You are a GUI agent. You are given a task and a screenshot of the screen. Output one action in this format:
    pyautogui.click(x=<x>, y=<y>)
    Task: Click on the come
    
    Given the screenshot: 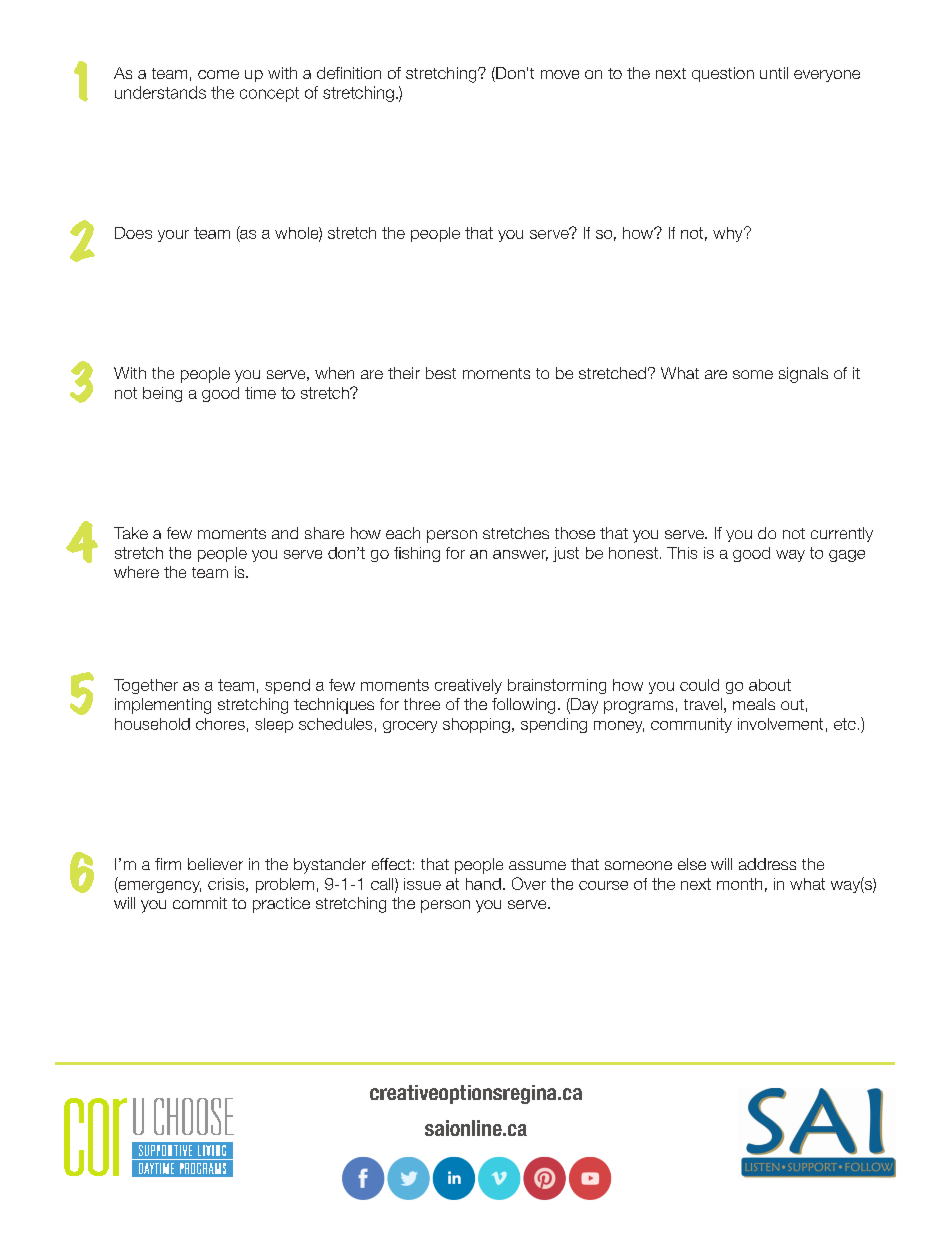 What is the action you would take?
    pyautogui.click(x=218, y=74)
